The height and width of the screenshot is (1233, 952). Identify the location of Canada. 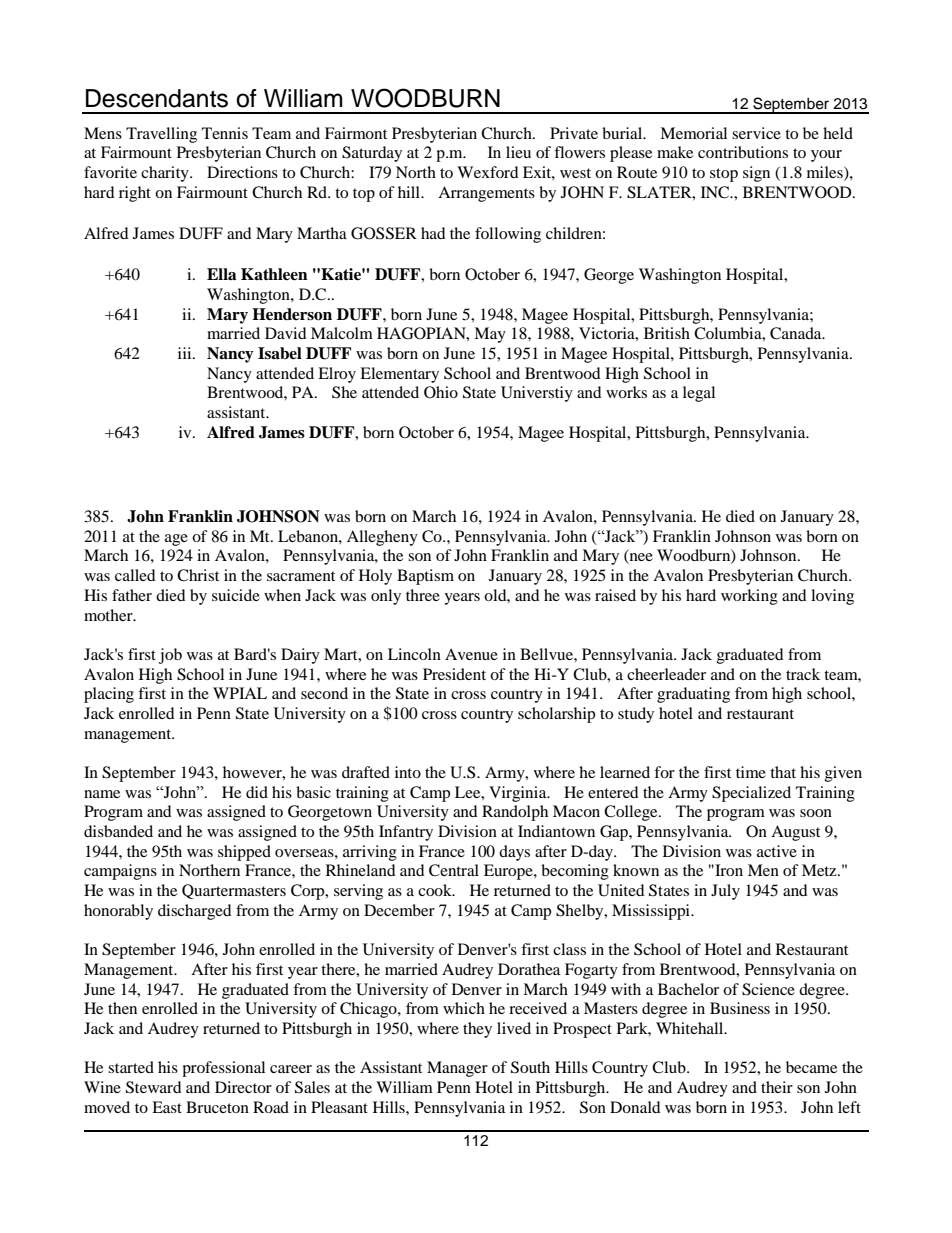
(797, 333).
